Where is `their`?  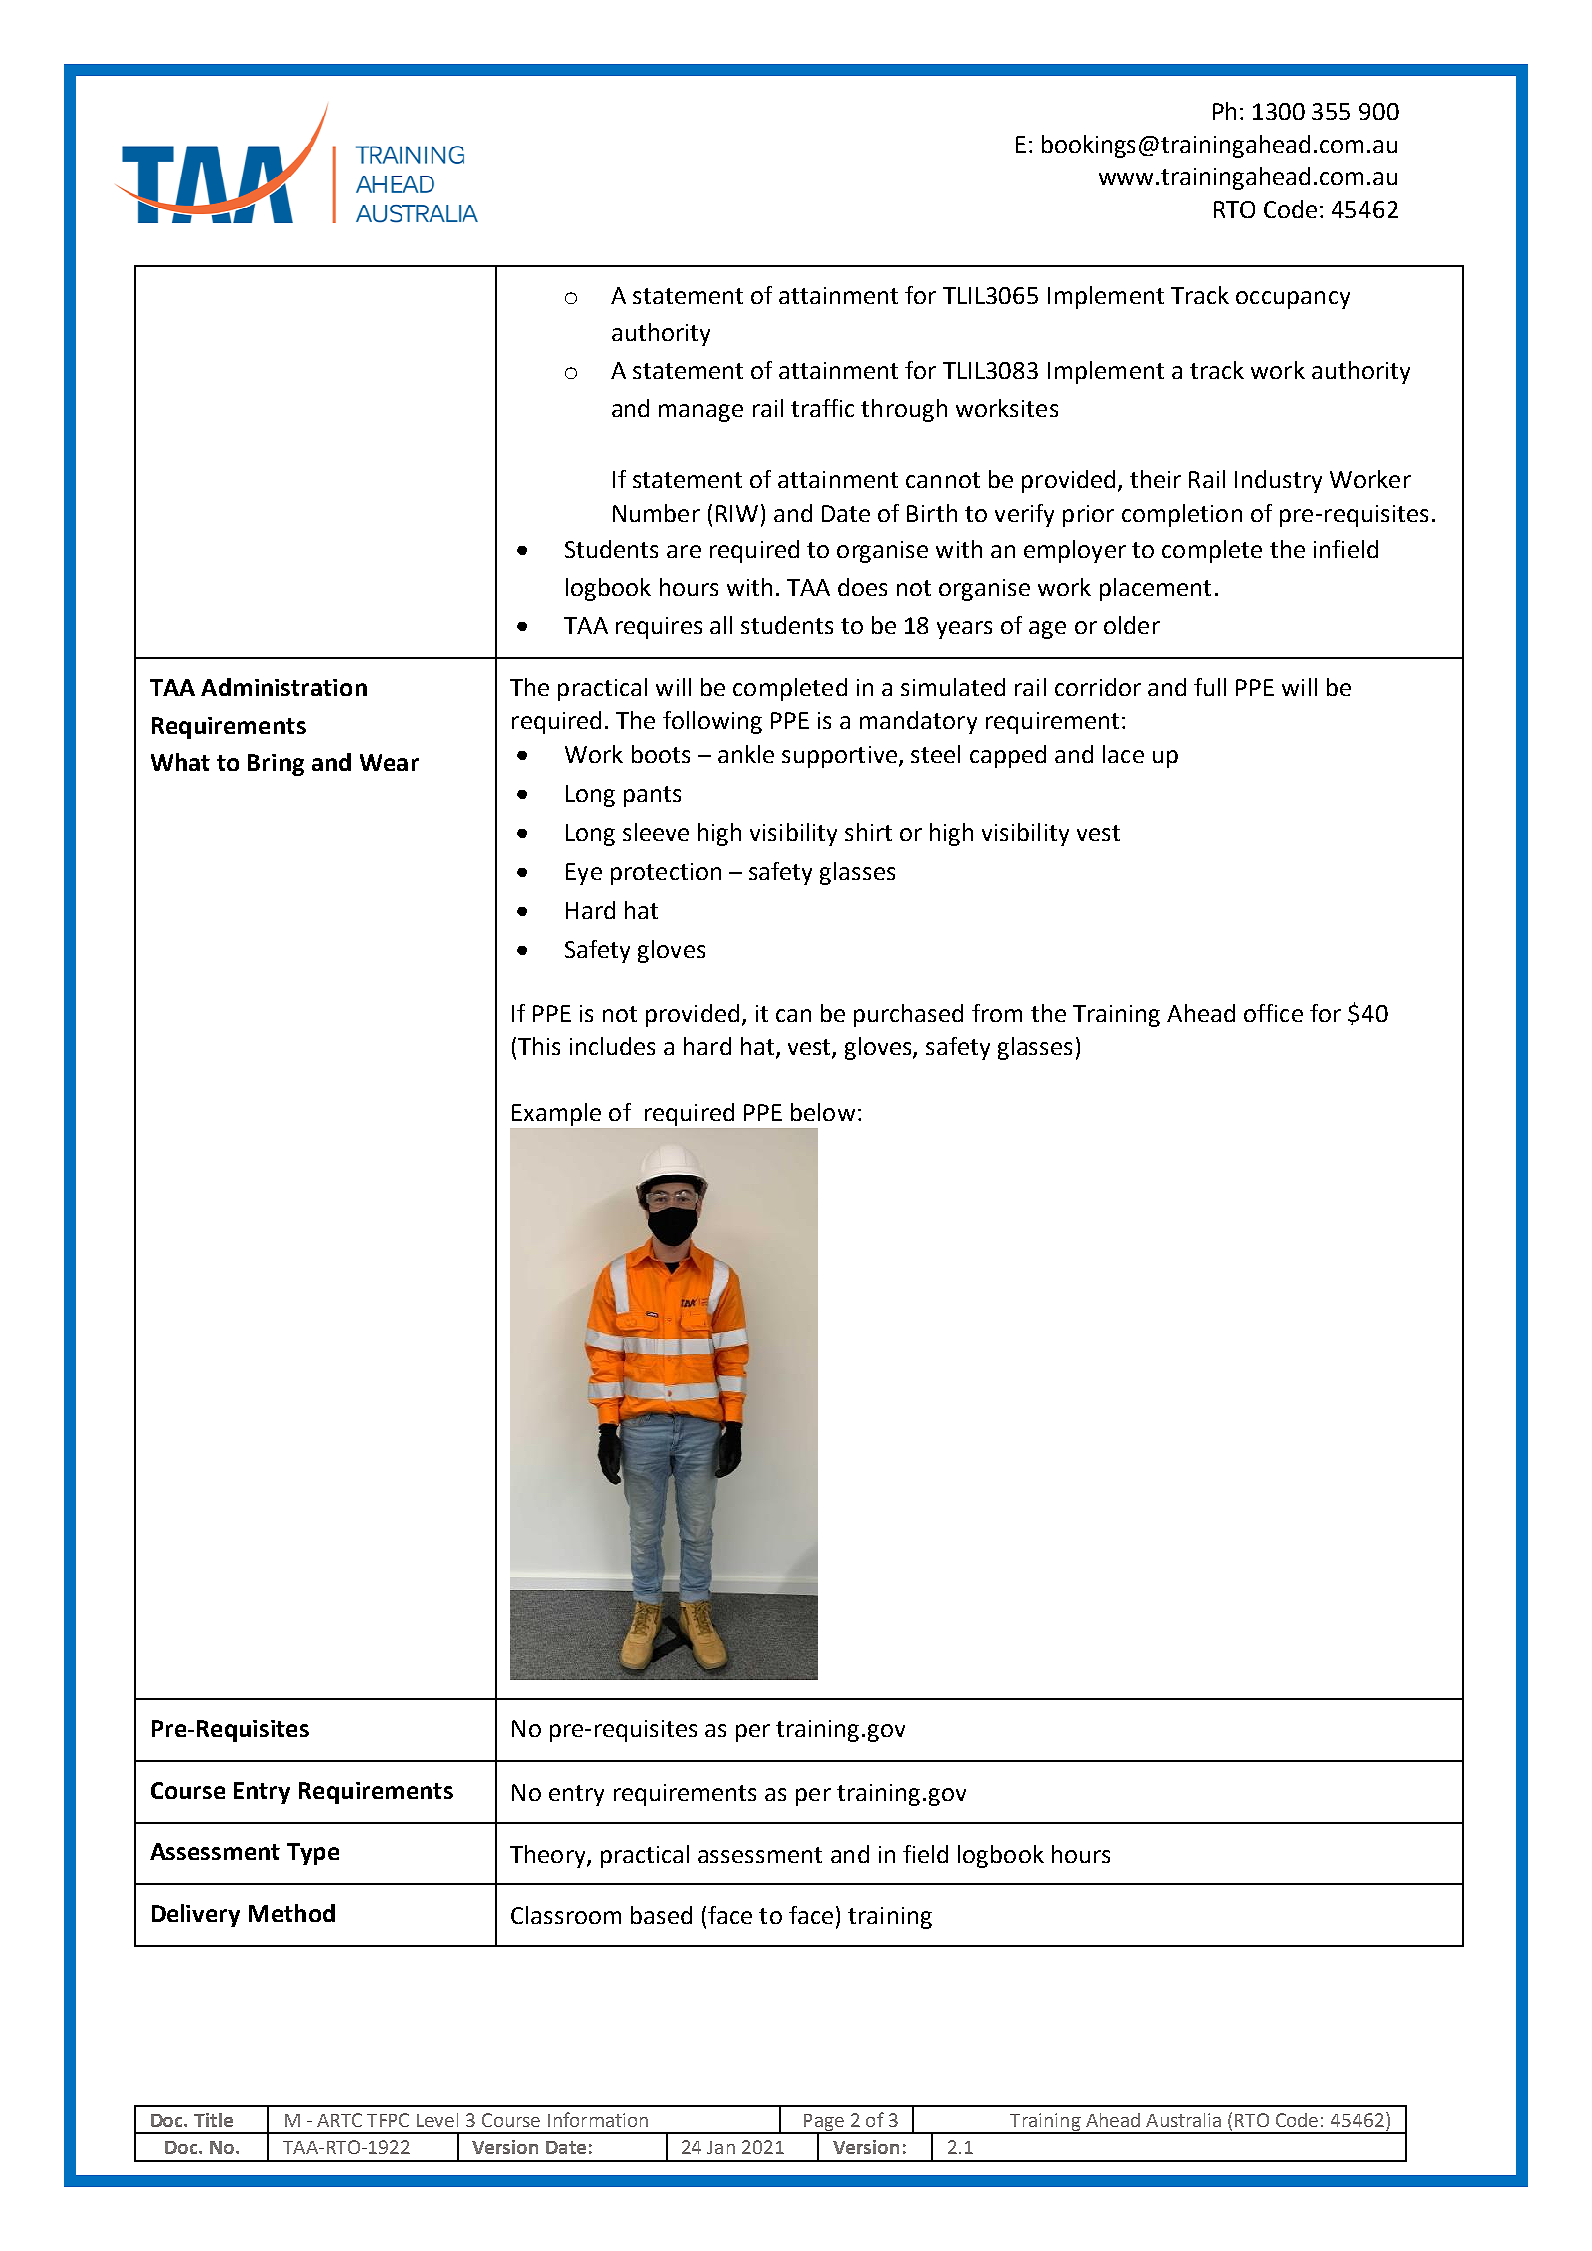 their is located at coordinates (1155, 479).
